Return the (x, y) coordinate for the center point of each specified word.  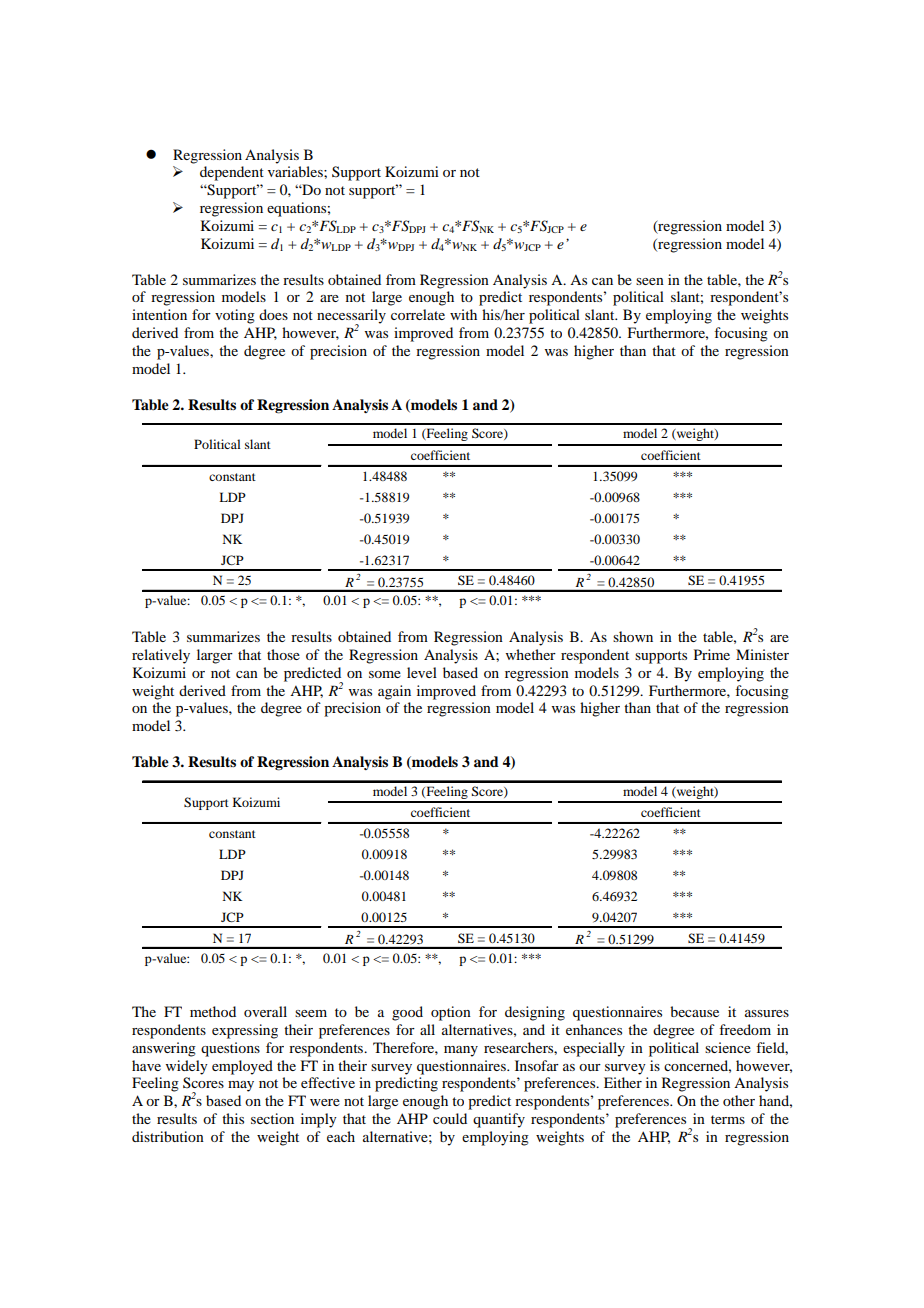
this (233, 1118)
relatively (161, 656)
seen (650, 281)
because (694, 1011)
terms (728, 1119)
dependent (232, 173)
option (451, 1013)
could (450, 1118)
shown (633, 636)
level (422, 672)
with (463, 314)
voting (235, 316)
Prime (712, 654)
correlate (418, 314)
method (213, 1011)
